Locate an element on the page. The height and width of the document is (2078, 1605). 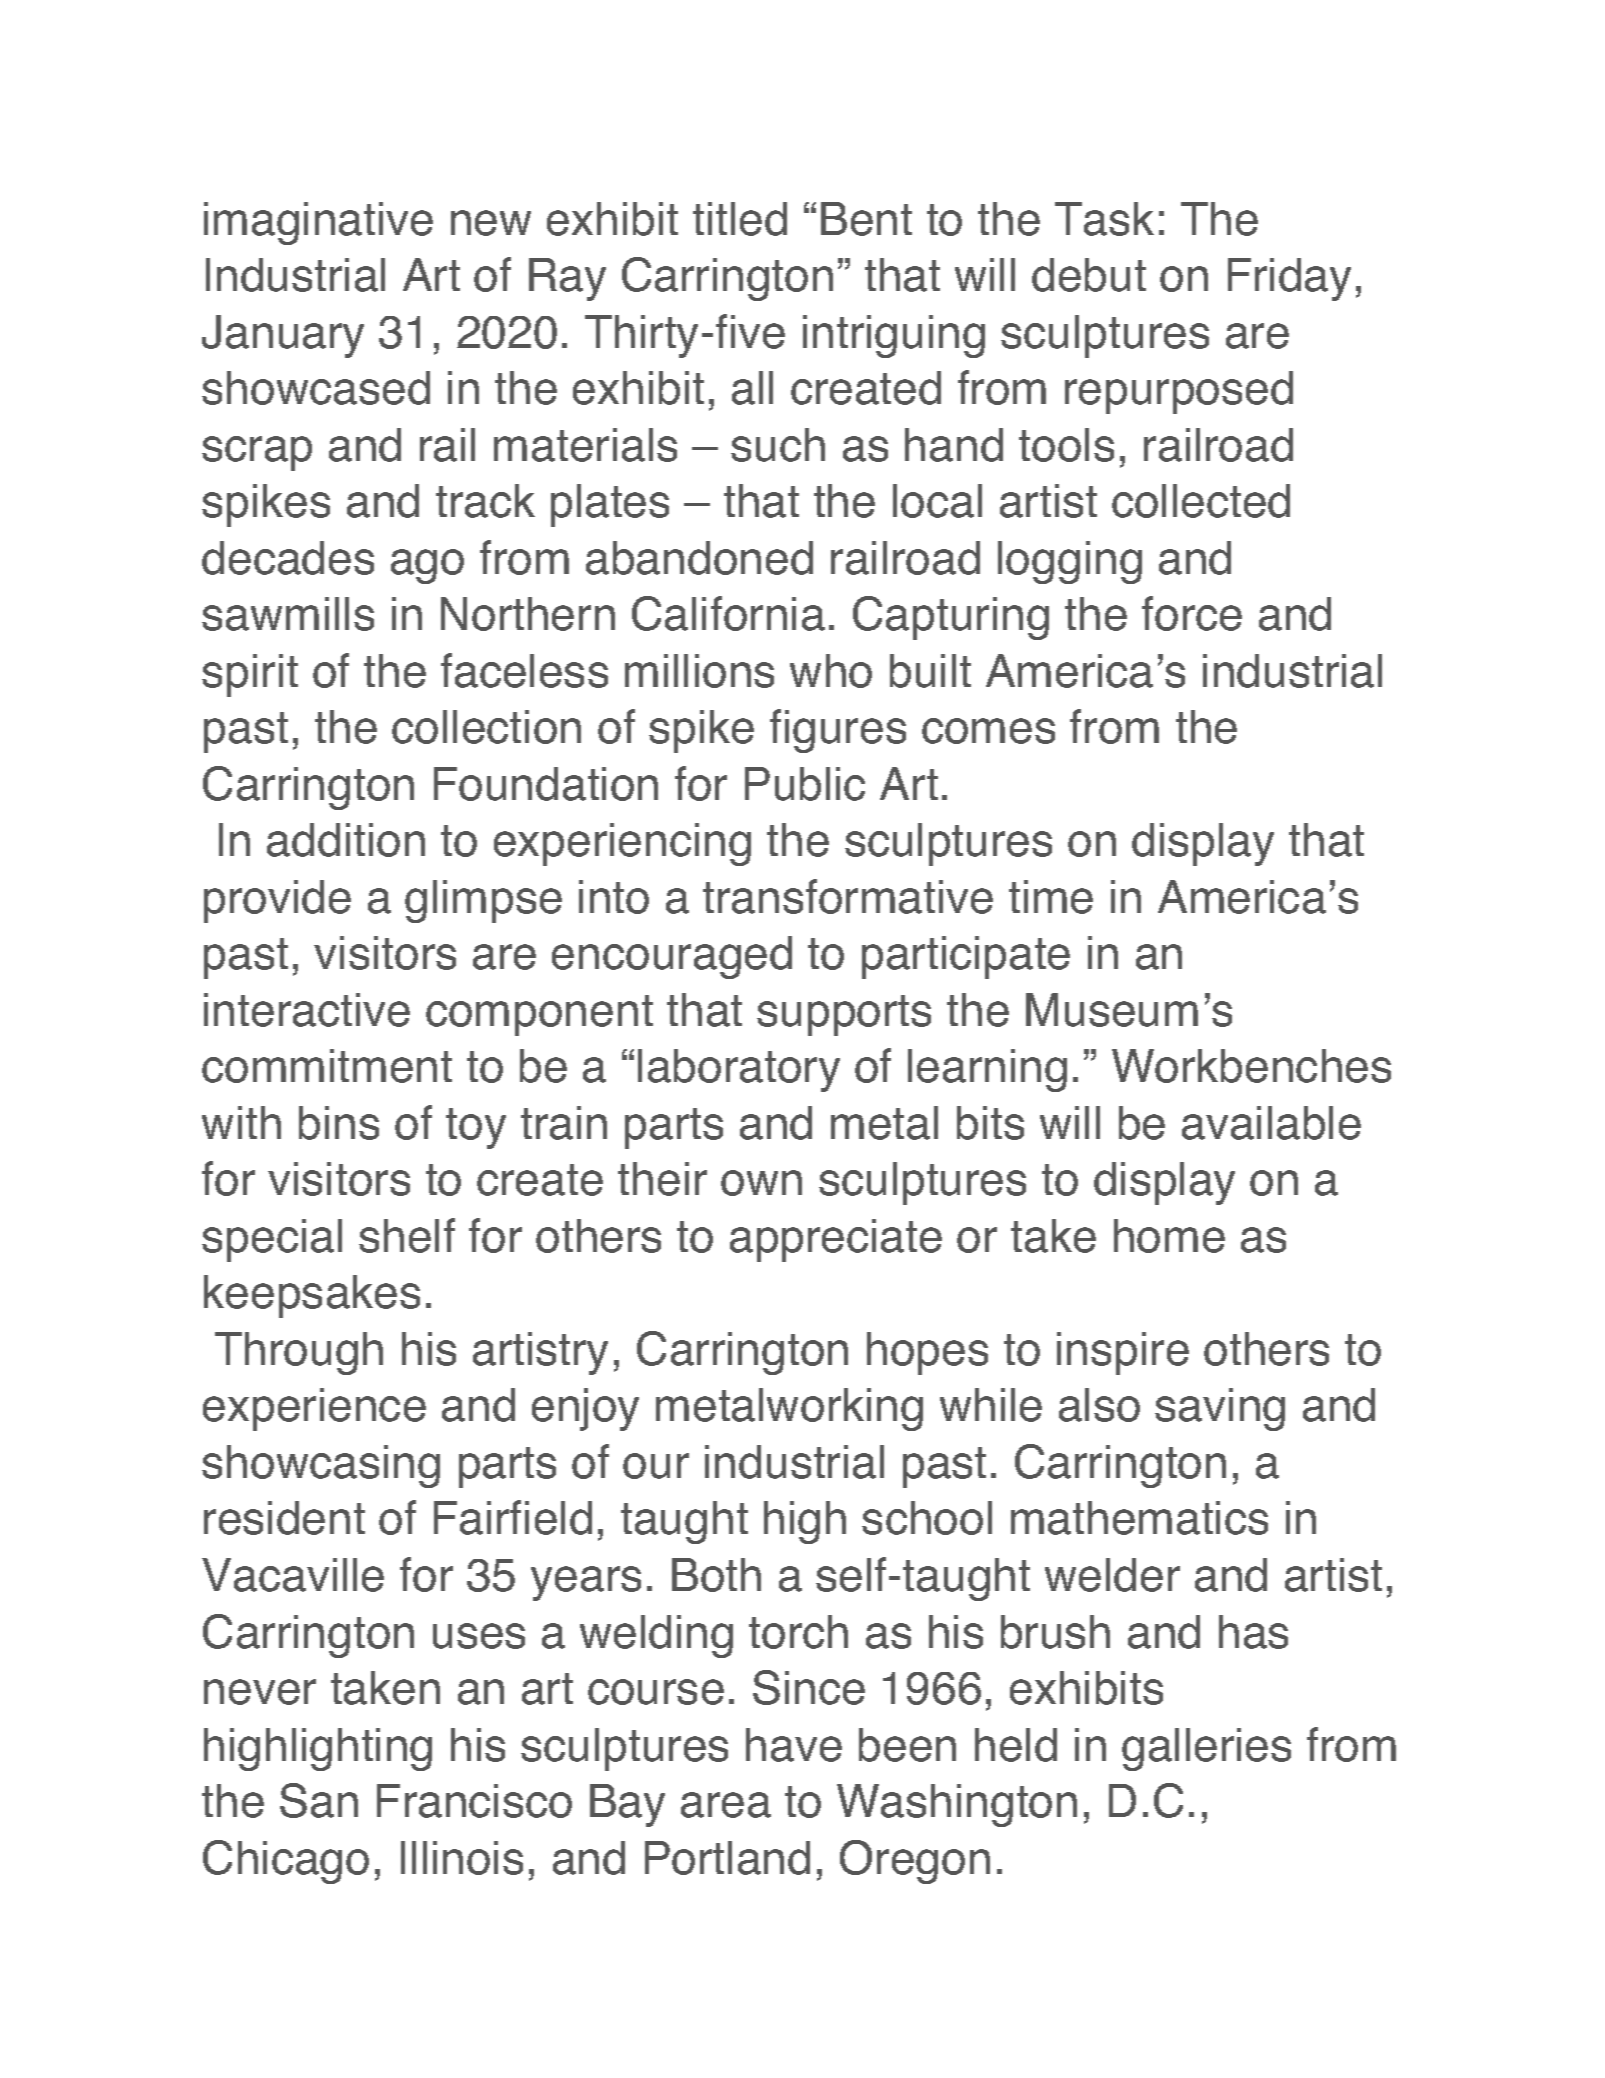
Workbenches is located at coordinates (1251, 1066).
